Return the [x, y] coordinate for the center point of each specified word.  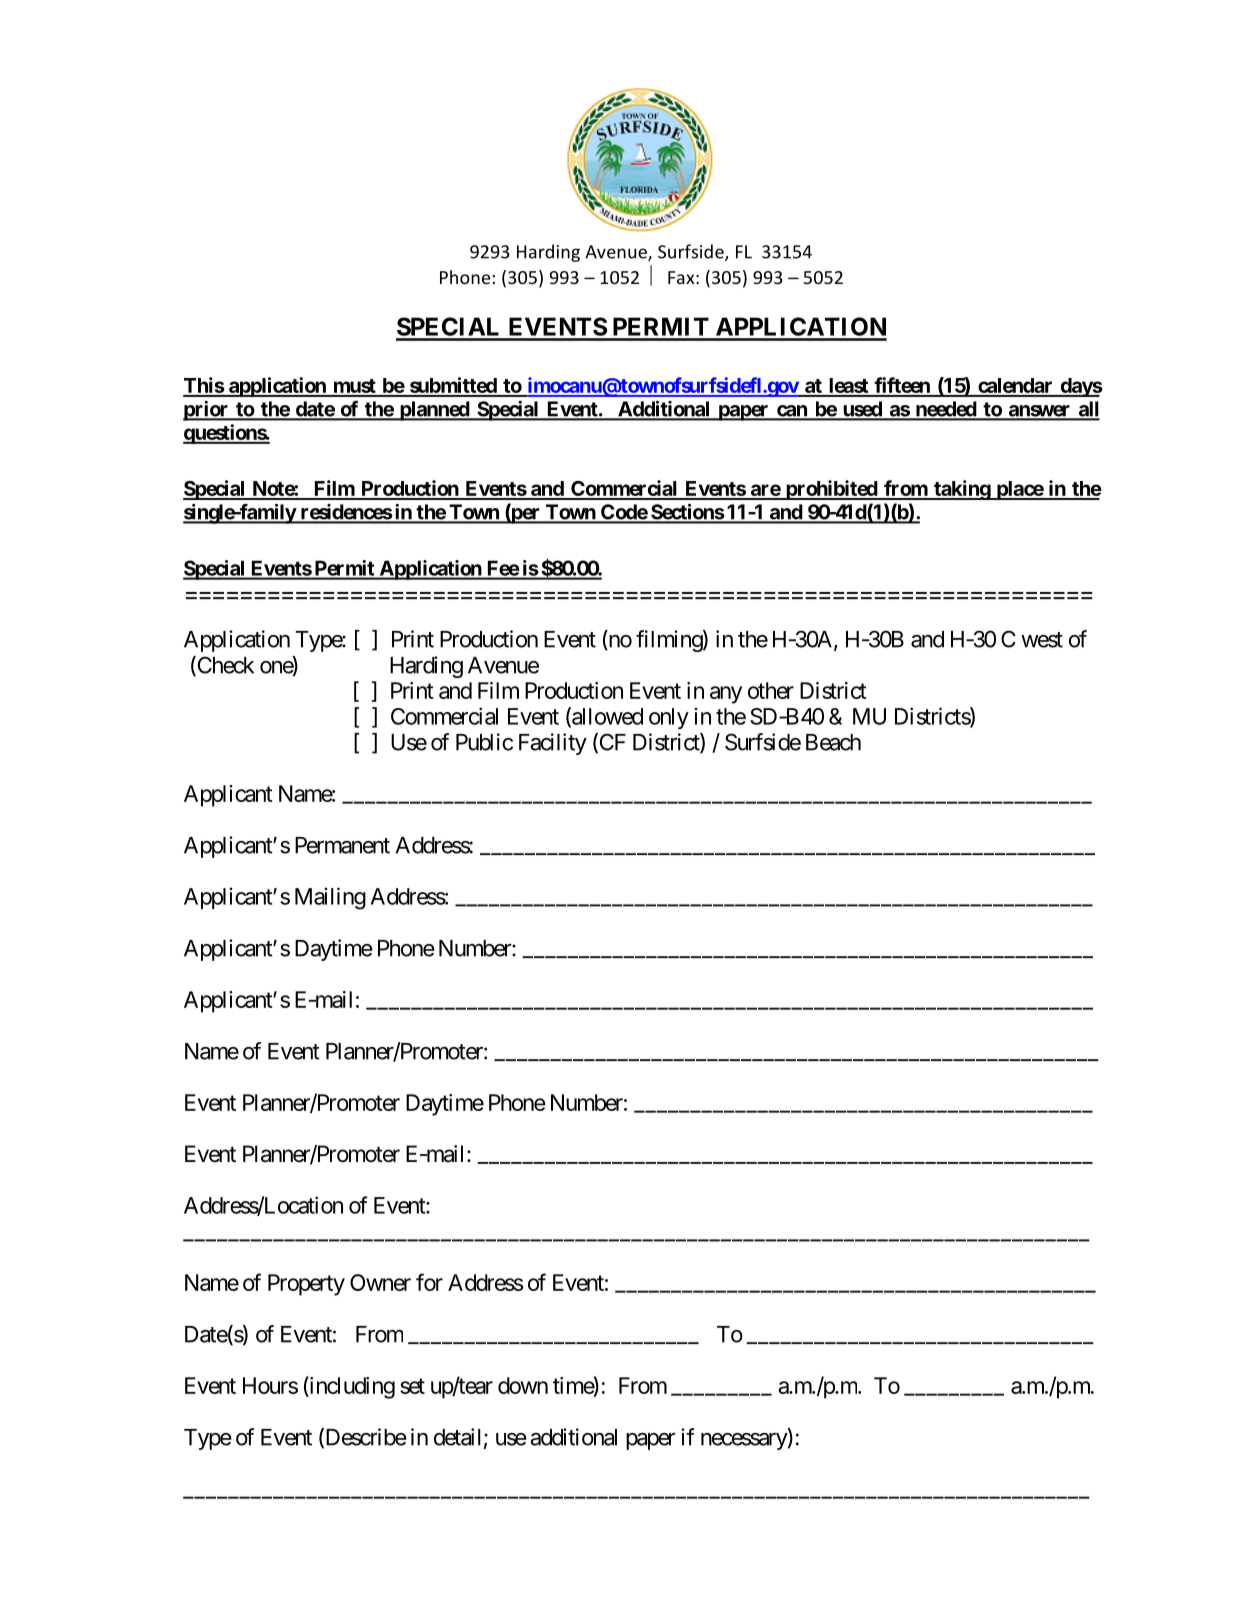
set [412, 1386]
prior [207, 411]
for [429, 1282]
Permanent [342, 845]
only [669, 718]
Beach [833, 742]
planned [434, 411]
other [771, 690]
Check [224, 666]
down [523, 1385]
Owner [380, 1282]
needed [945, 410]
